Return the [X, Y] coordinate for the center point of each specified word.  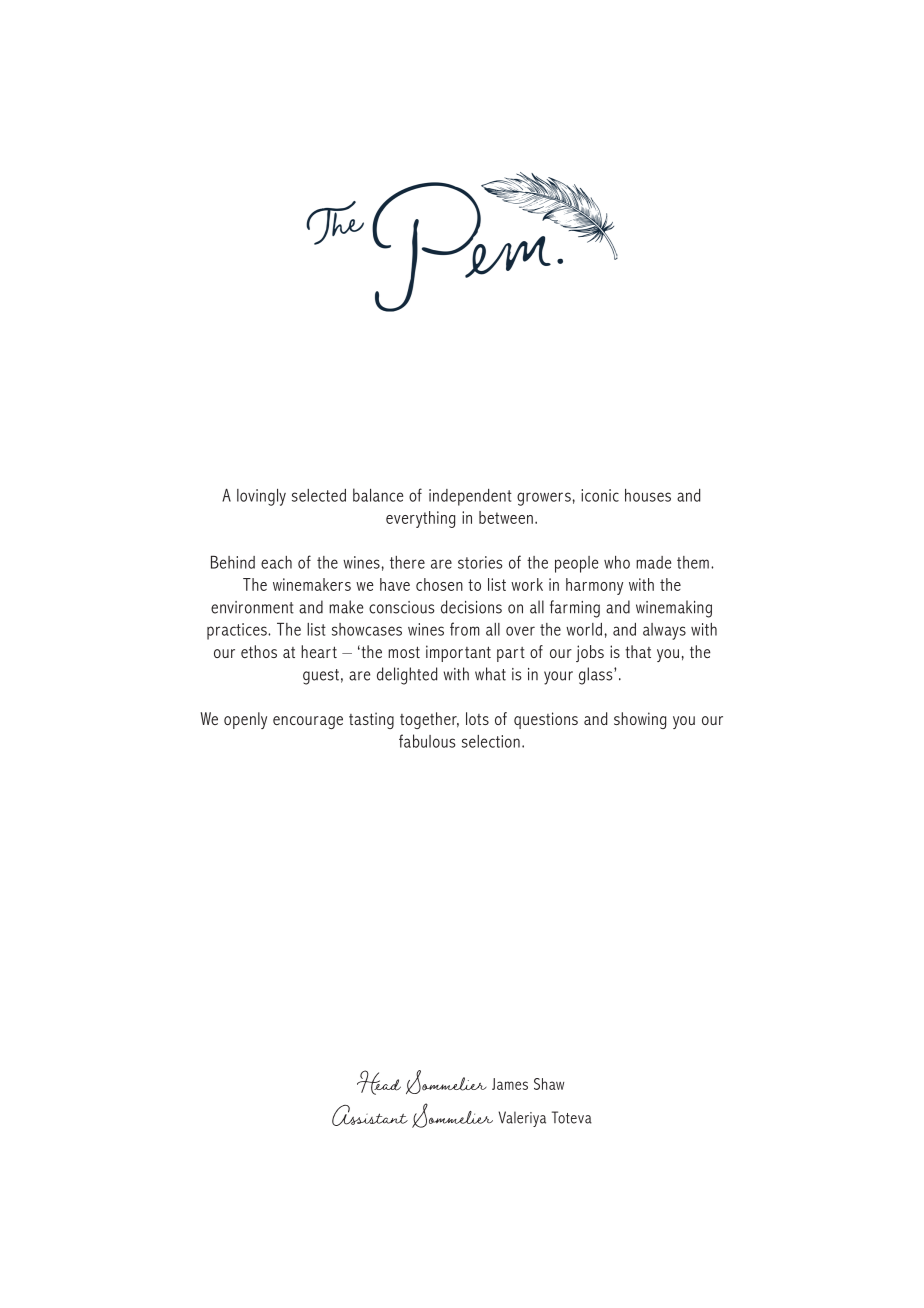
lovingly [261, 497]
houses [648, 495]
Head [379, 1082]
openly [245, 720]
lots [477, 718]
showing [640, 720]
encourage [308, 722]
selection [491, 741]
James [510, 1084]
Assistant [370, 1115]
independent [470, 497]
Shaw [549, 1084]
